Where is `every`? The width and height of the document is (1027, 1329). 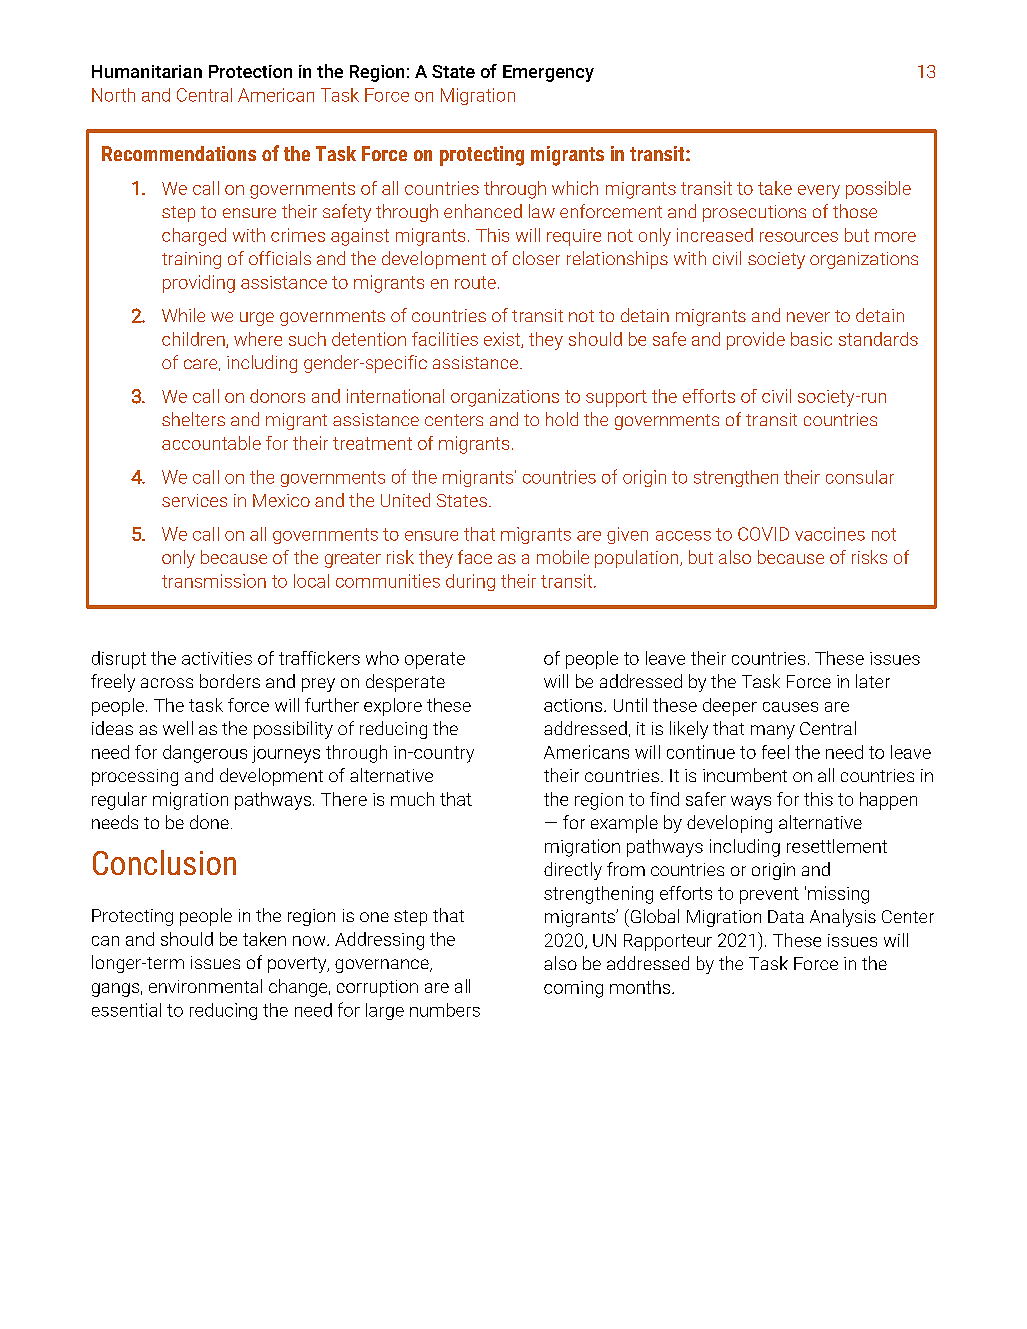 every is located at coordinates (819, 192).
